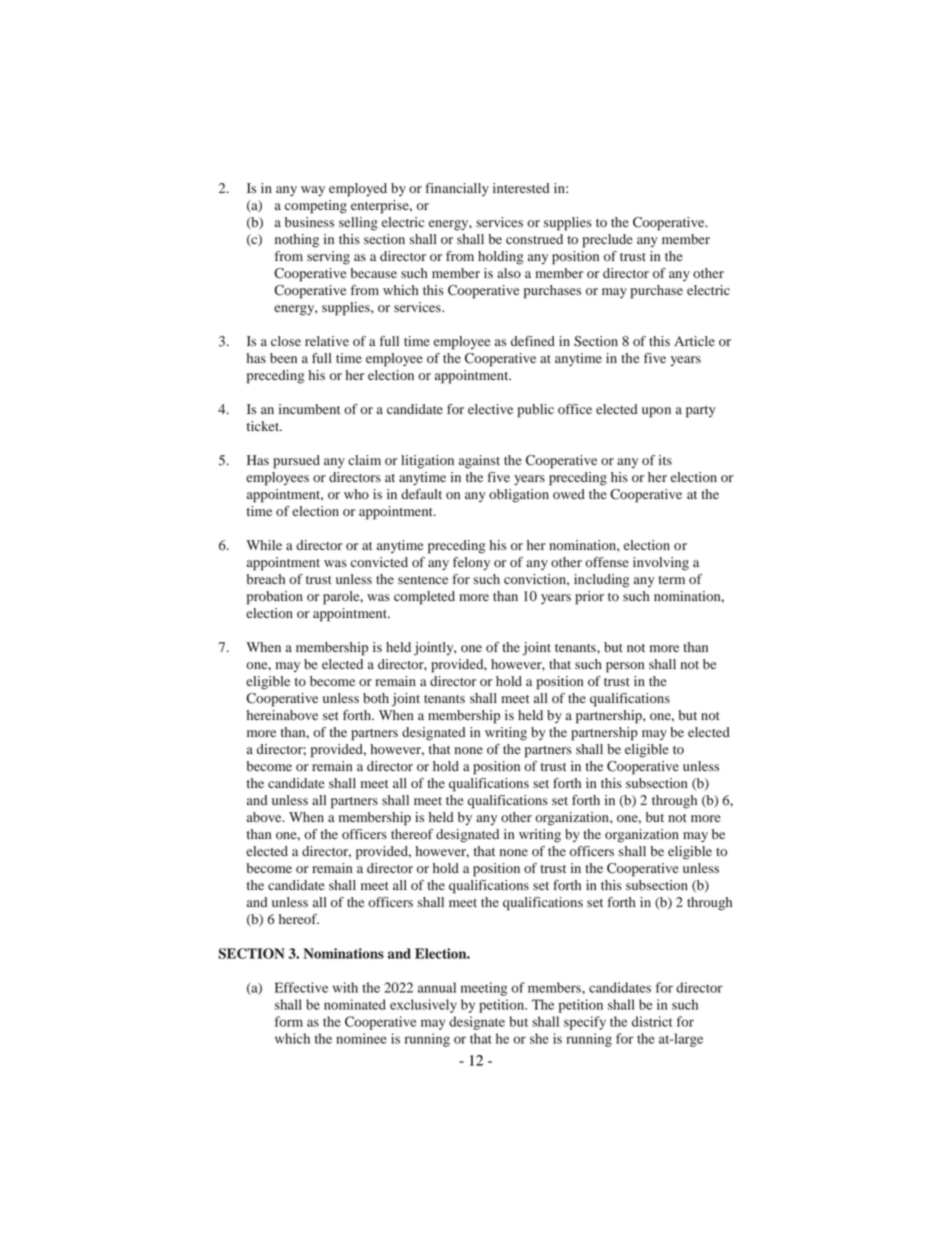 Image resolution: width=952 pixels, height=1233 pixels. Describe the element at coordinates (437, 987) in the screenshot. I see `annual` at that location.
